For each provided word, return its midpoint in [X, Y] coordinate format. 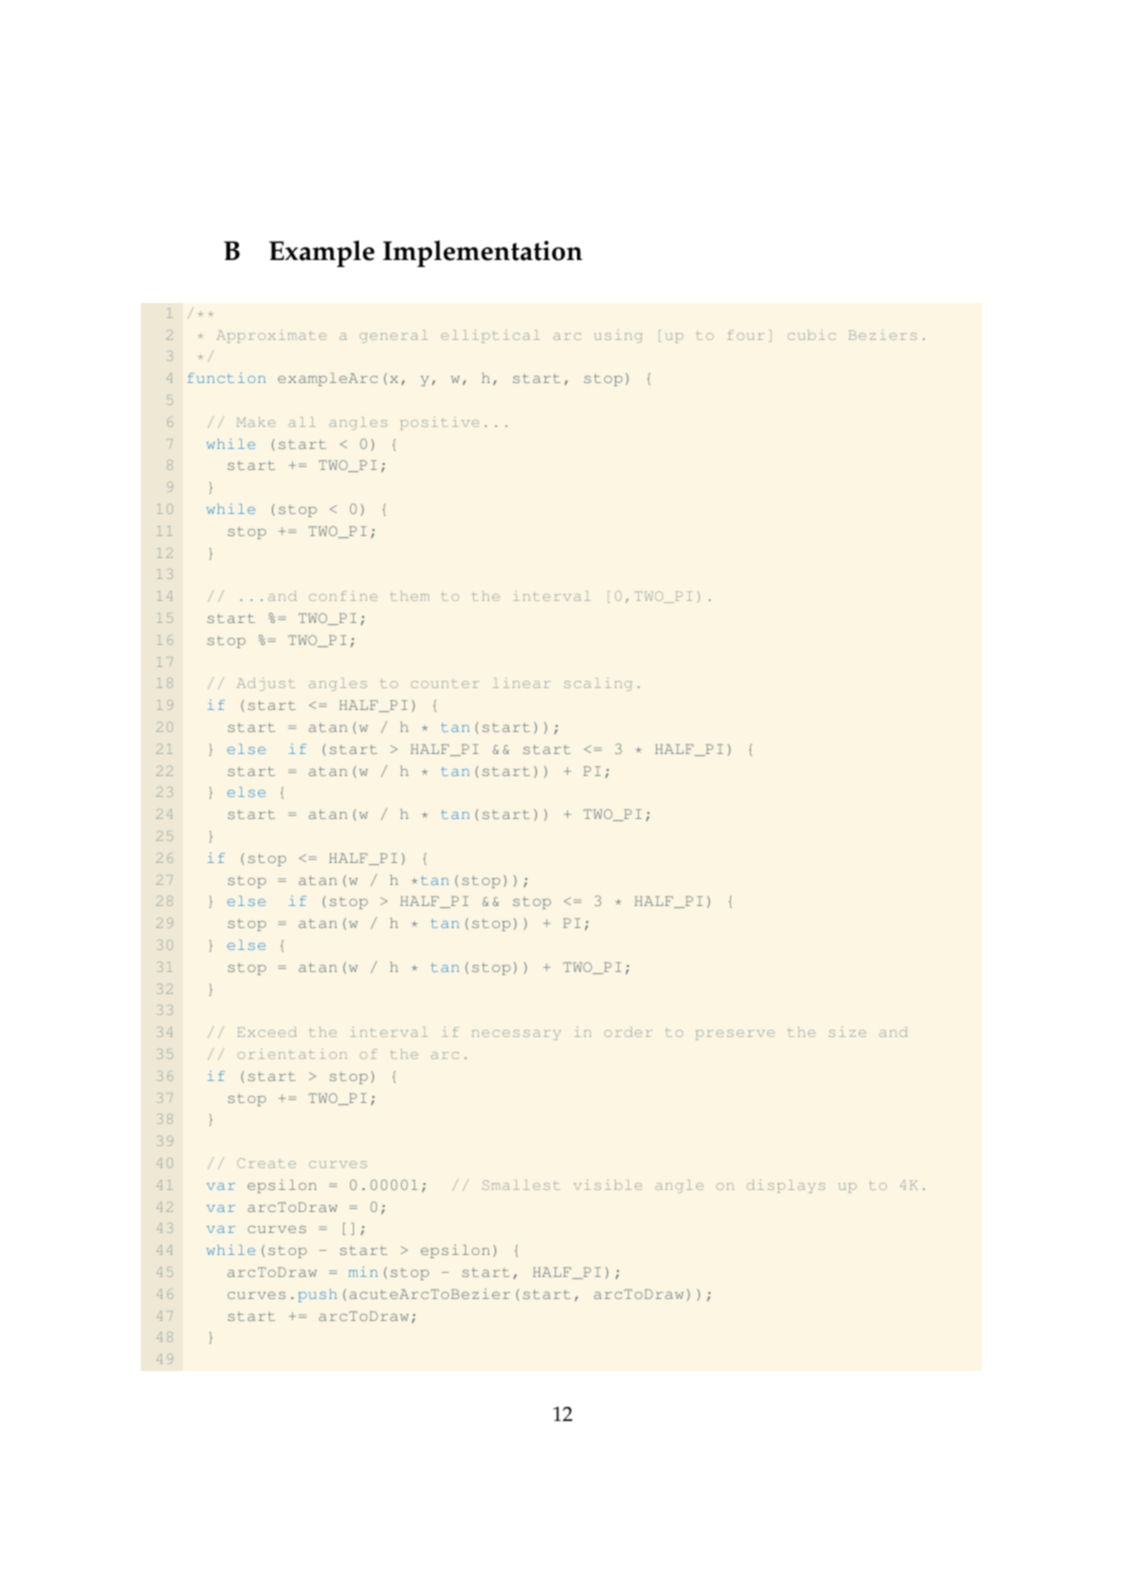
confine [343, 596]
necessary [516, 1035]
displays [786, 1186]
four [746, 335]
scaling [598, 684]
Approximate [271, 336]
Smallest [521, 1185]
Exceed [267, 1032]
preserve [735, 1035]
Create [266, 1163]
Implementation [482, 253]
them [409, 596]
